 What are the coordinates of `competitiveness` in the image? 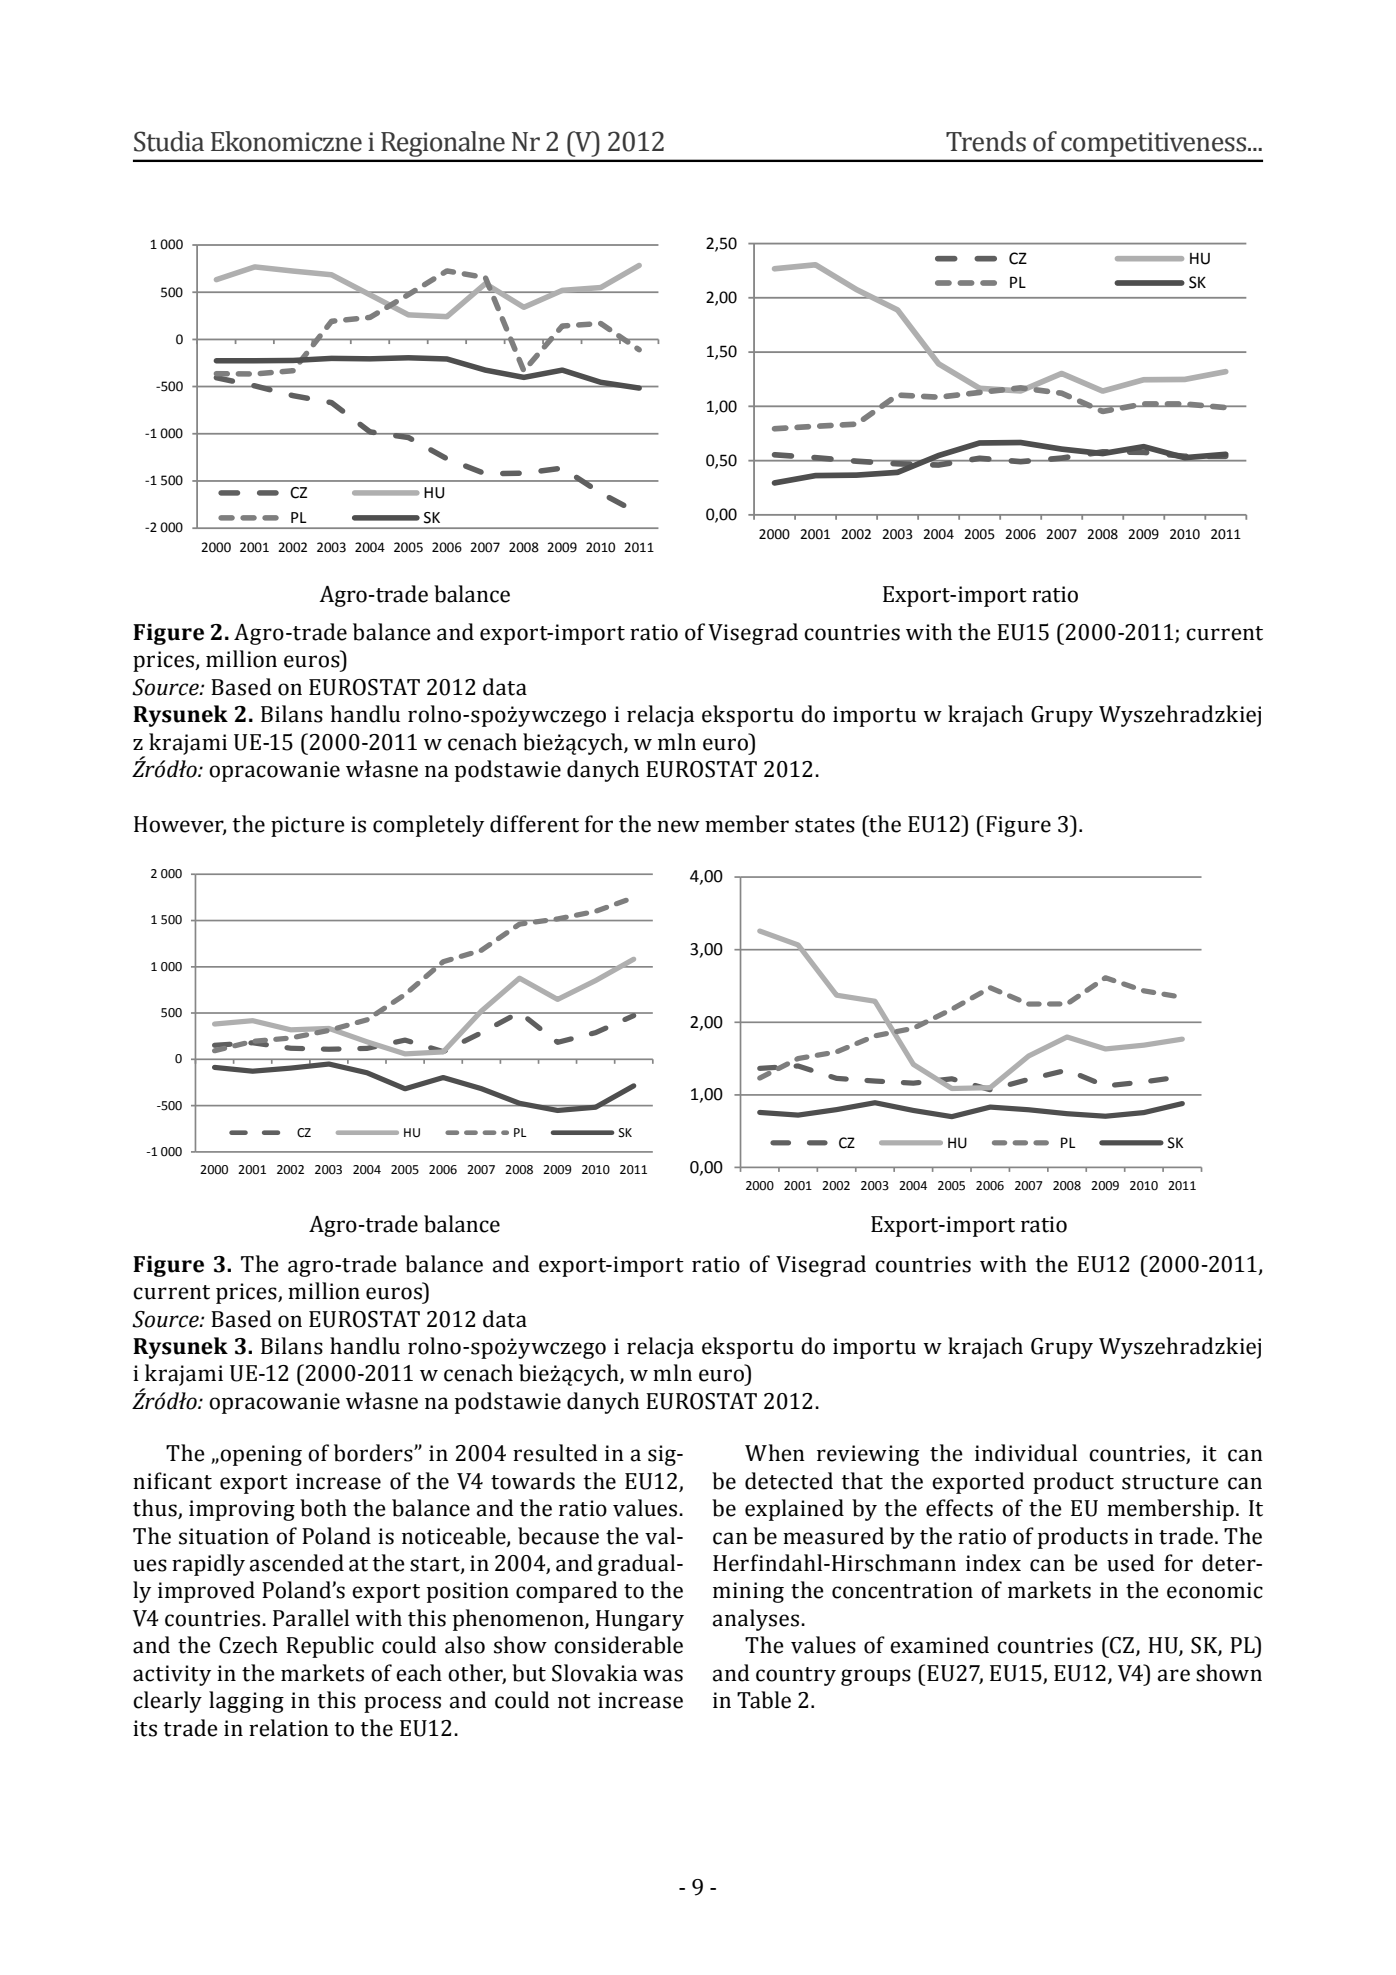 It's located at (1155, 144).
